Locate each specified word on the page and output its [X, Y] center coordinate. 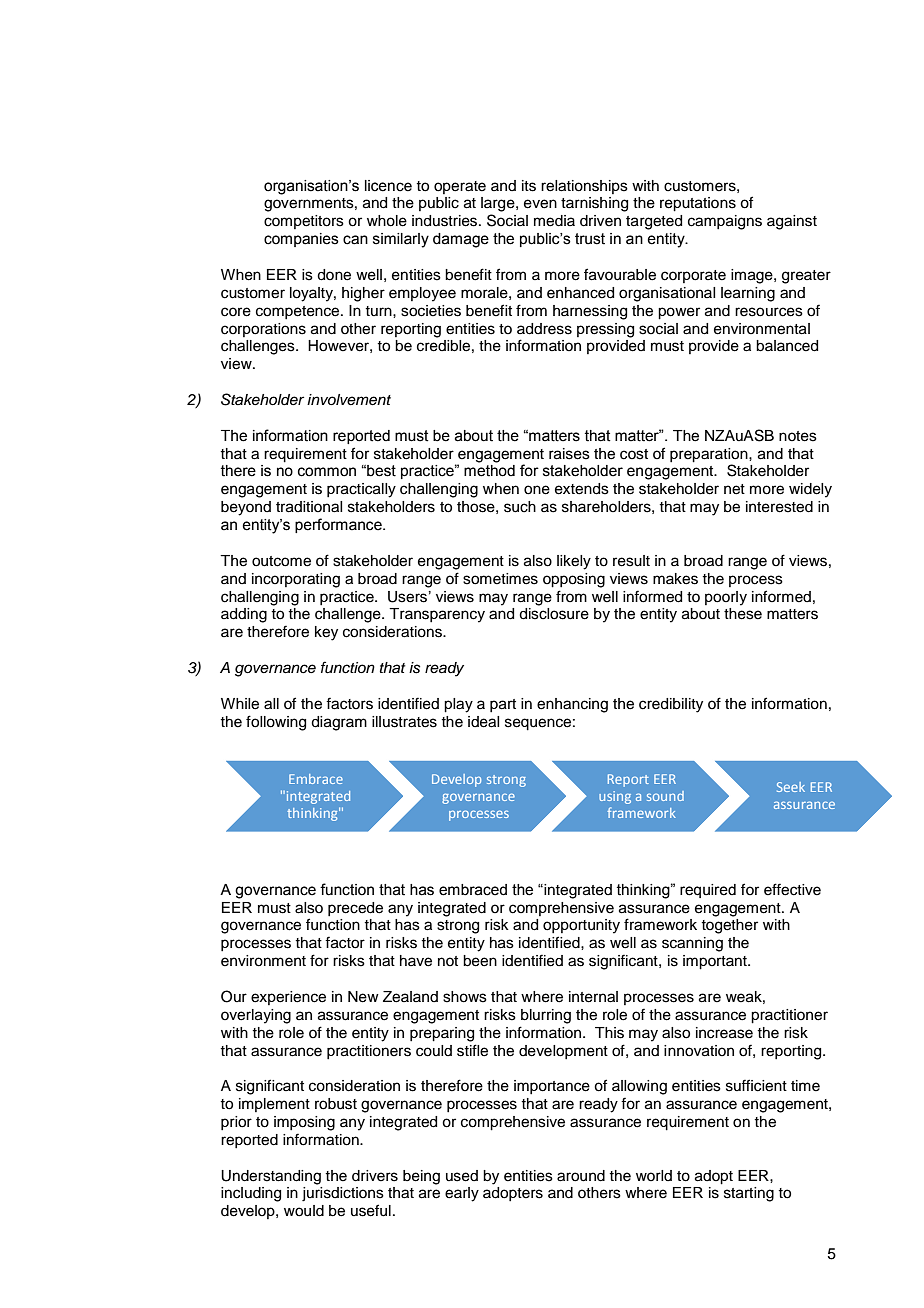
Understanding [271, 1177]
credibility [671, 705]
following [276, 723]
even [540, 204]
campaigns [725, 222]
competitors [304, 222]
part [503, 705]
